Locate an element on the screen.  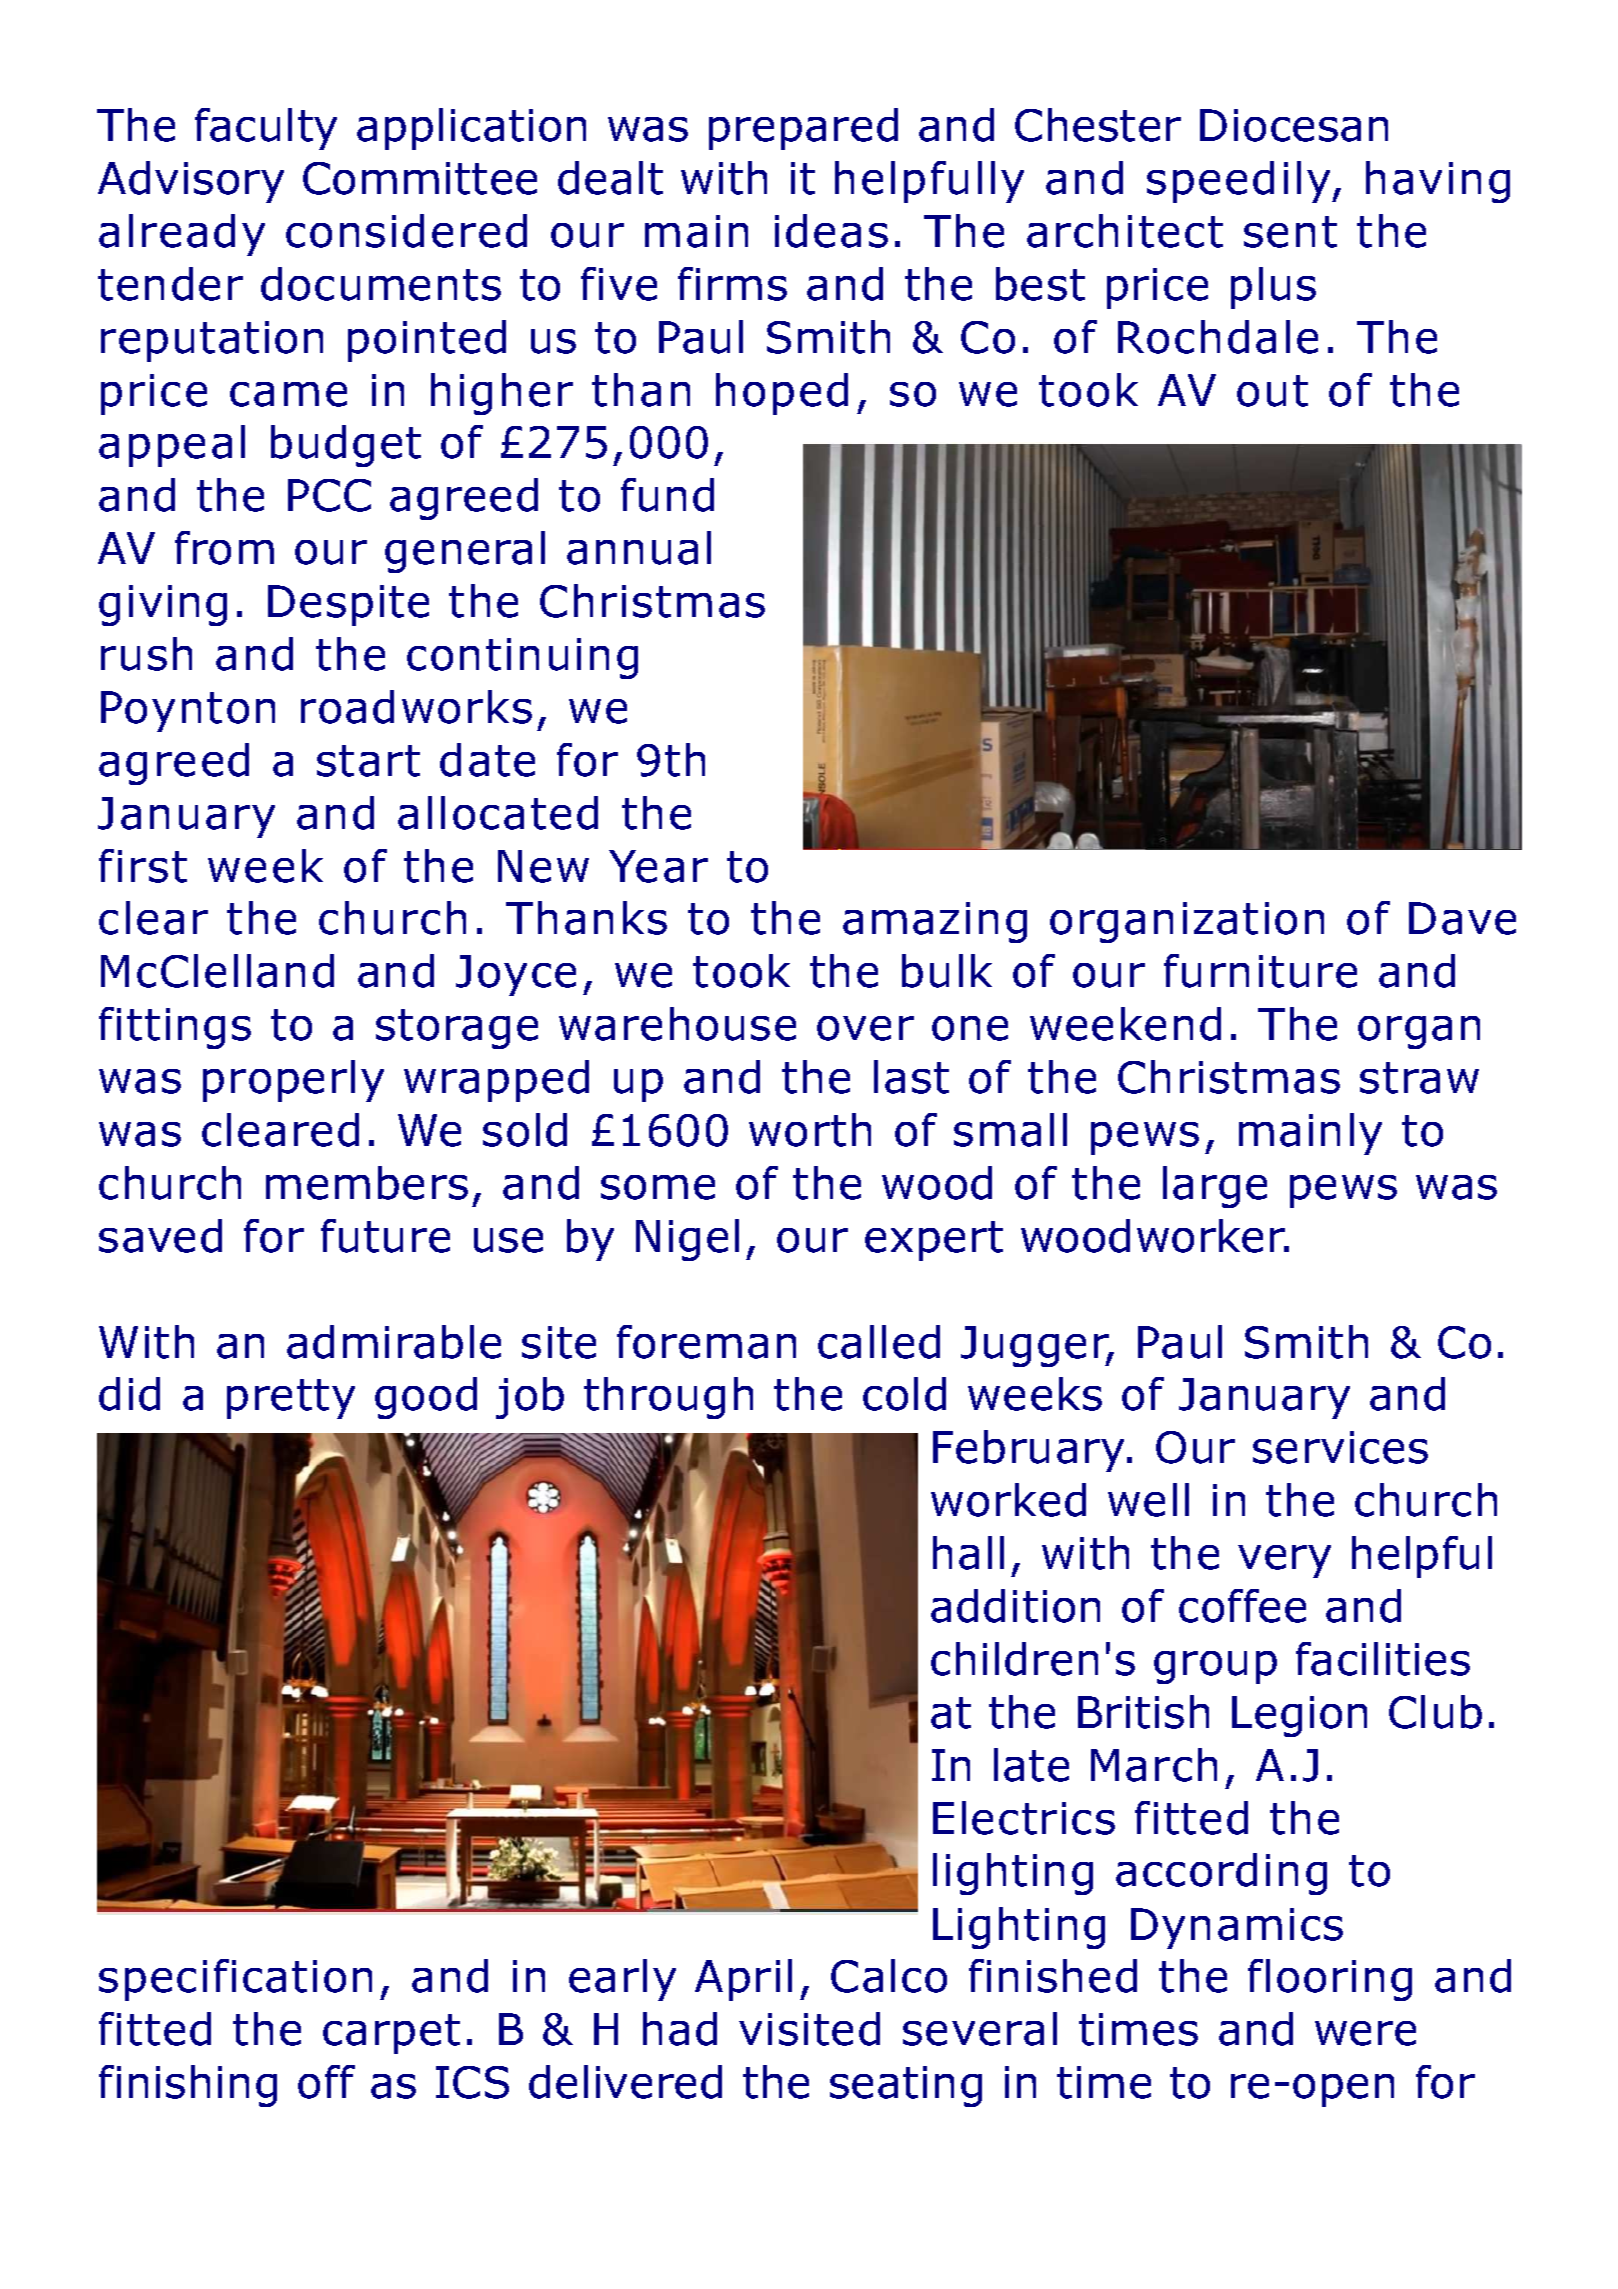
pretty is located at coordinates (291, 1399).
